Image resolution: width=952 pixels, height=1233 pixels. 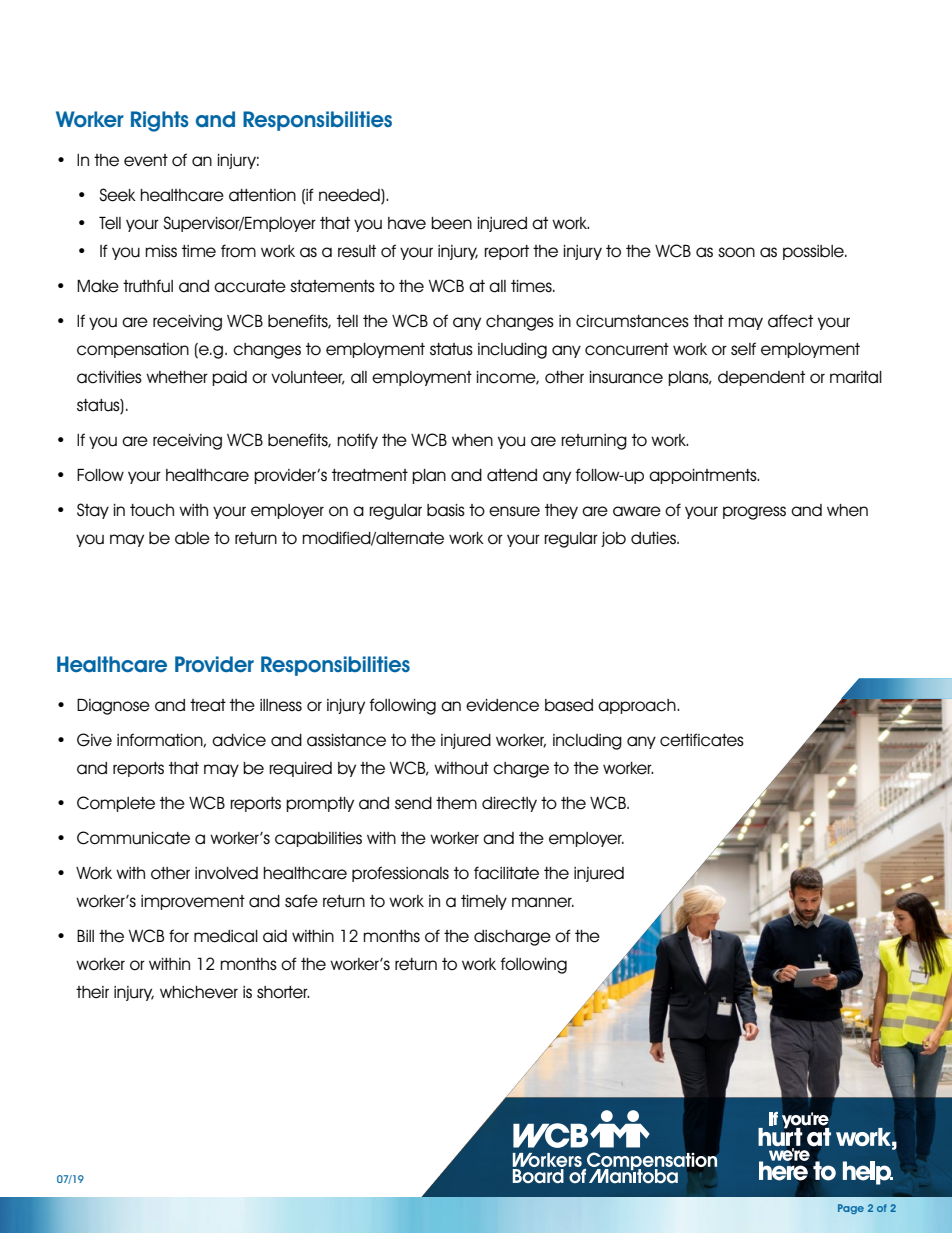 What do you see at coordinates (543, 902) in the screenshot?
I see `manner` at bounding box center [543, 902].
